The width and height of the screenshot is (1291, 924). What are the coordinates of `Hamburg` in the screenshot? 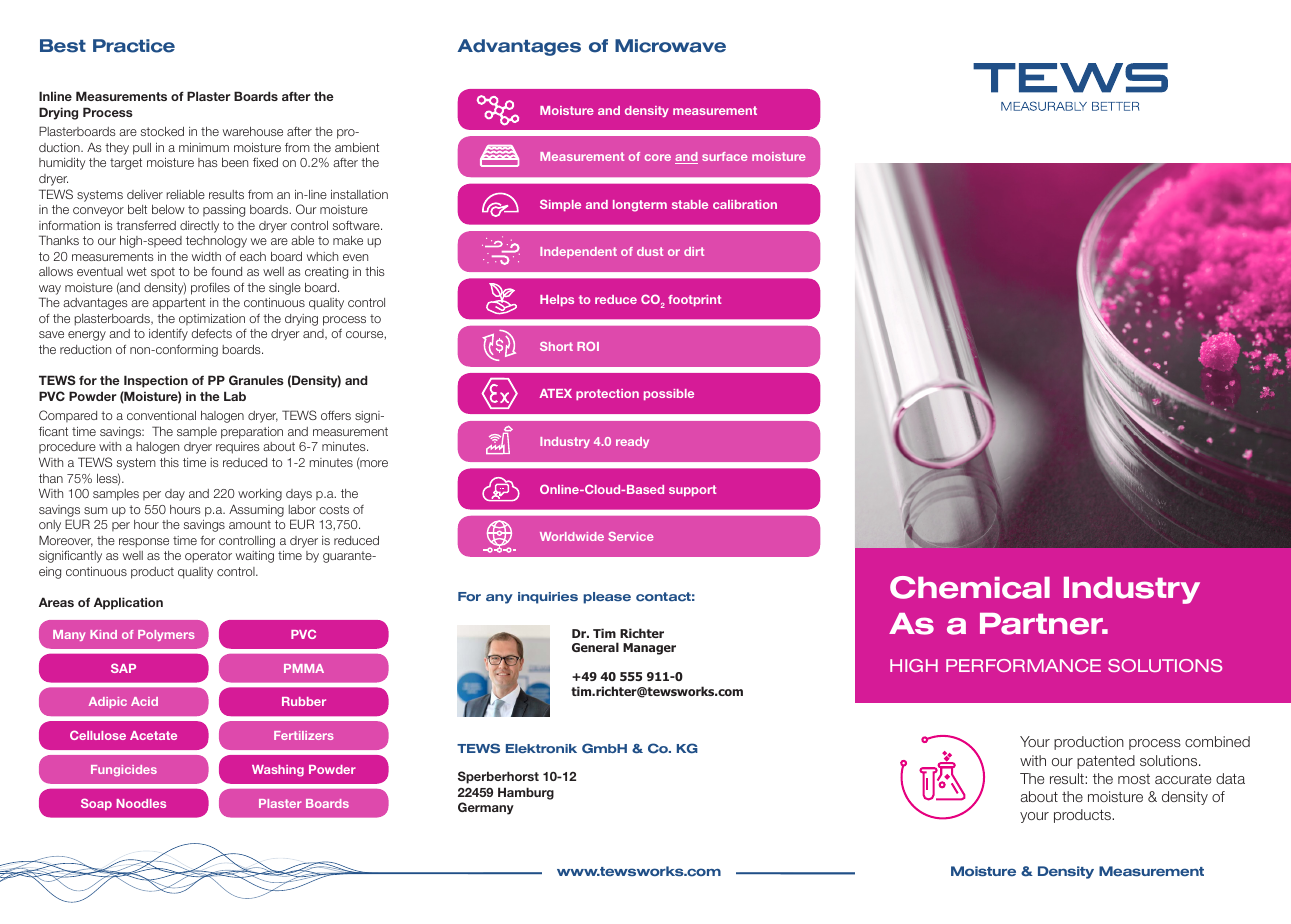 It's located at (526, 793).
